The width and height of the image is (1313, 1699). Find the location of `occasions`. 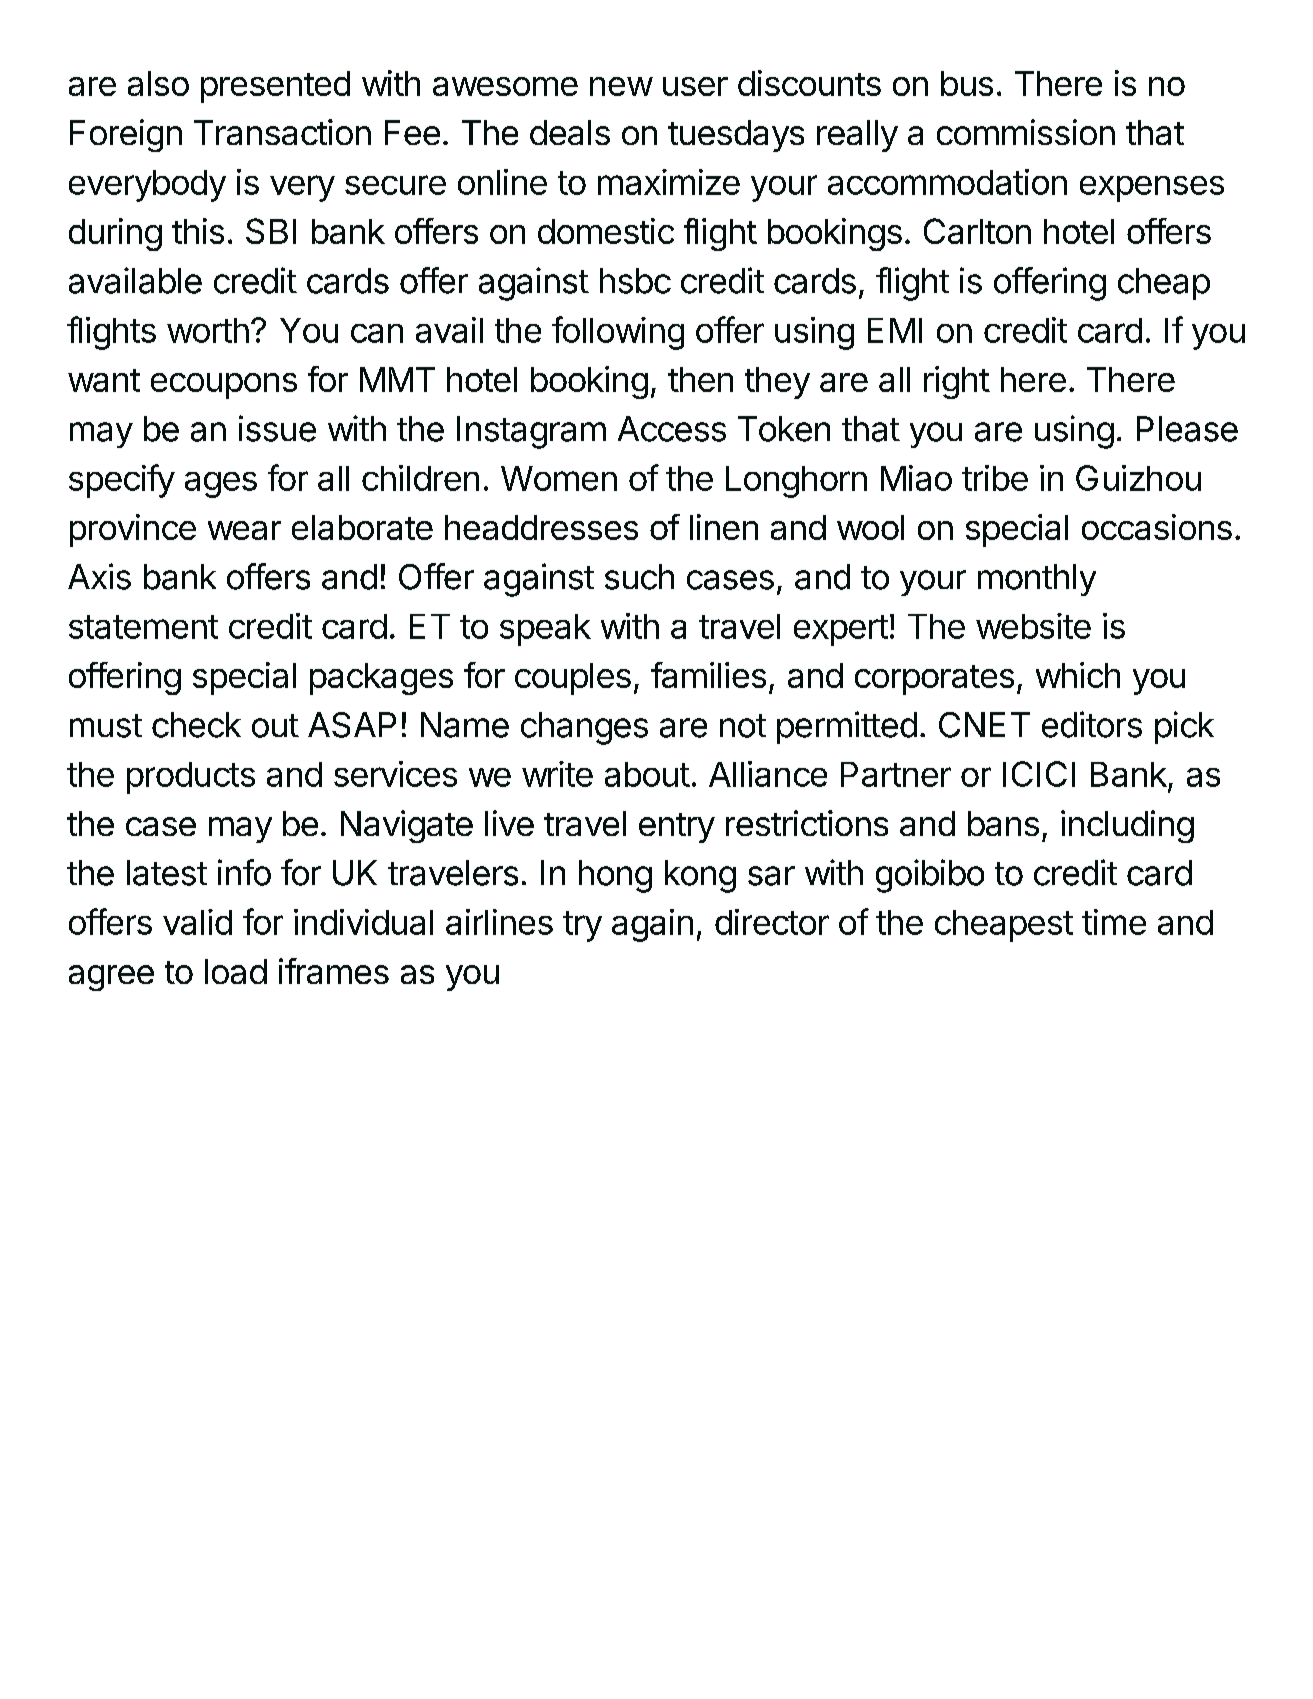

occasions is located at coordinates (1157, 527).
